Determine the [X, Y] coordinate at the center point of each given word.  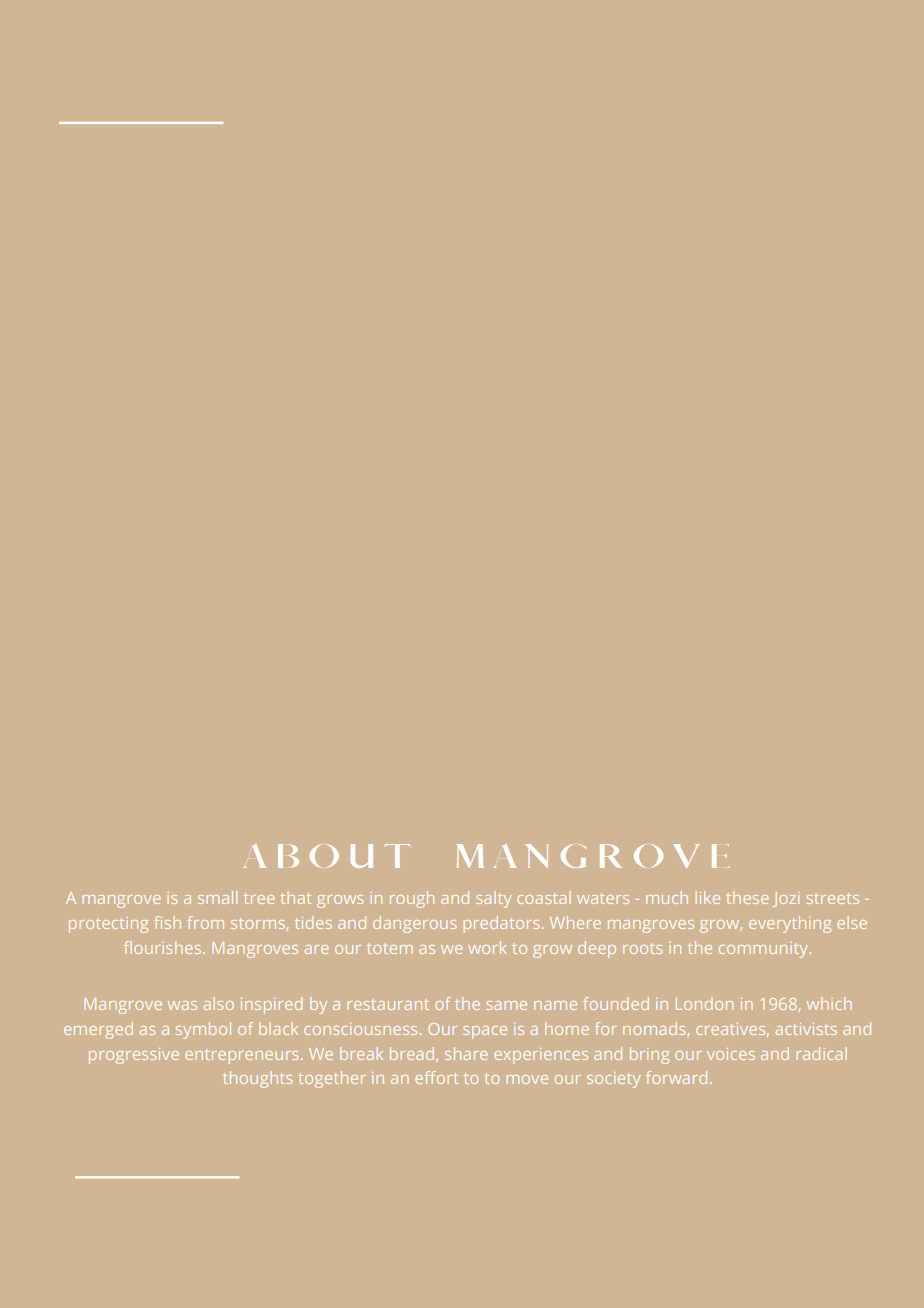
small [217, 897]
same [506, 1005]
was [182, 1005]
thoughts [257, 1079]
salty [493, 899]
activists [806, 1029]
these [747, 897]
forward [676, 1077]
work [487, 947]
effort [436, 1077]
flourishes [164, 947]
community [765, 950]
